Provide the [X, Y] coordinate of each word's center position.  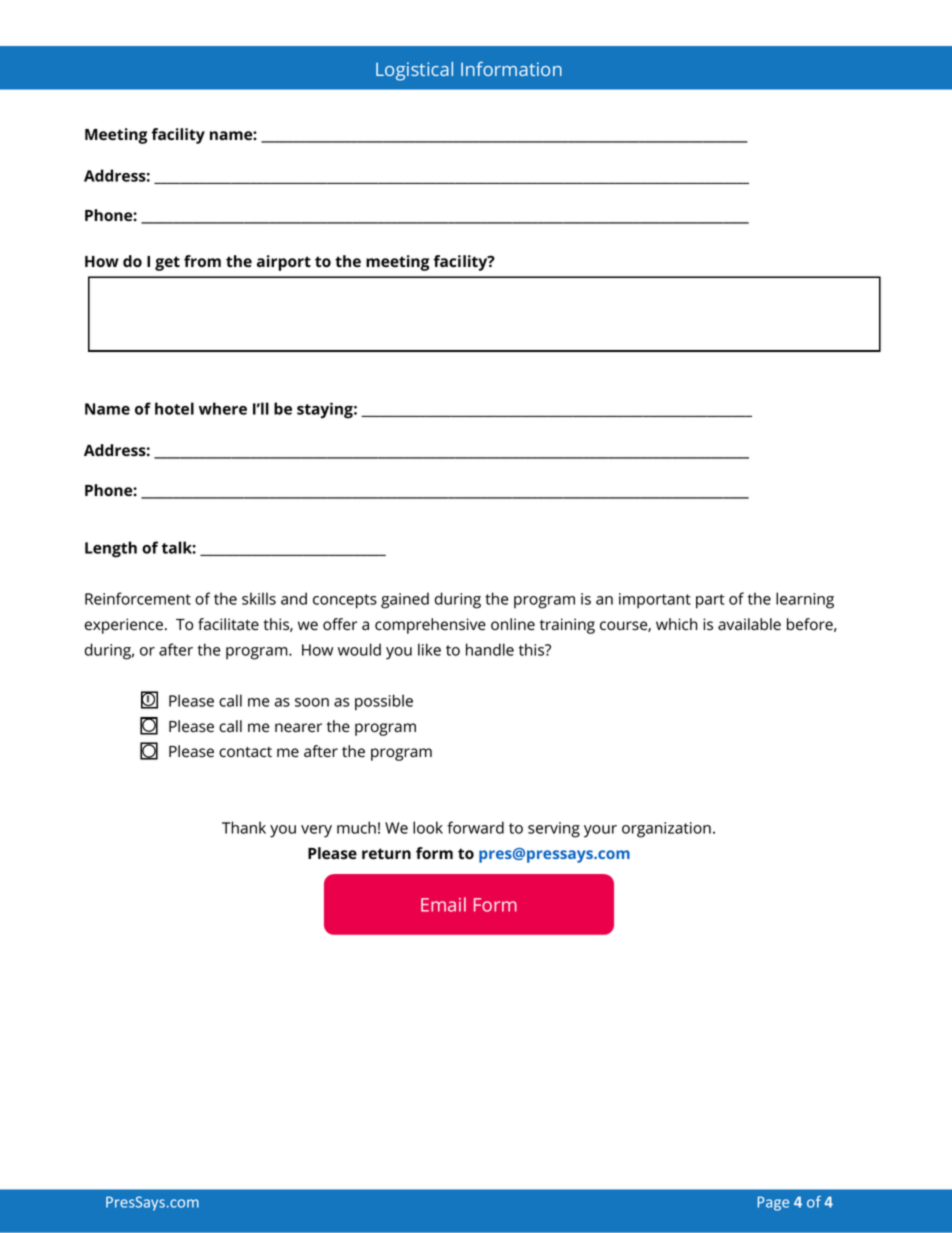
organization [666, 830]
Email [443, 904]
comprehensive [430, 626]
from [202, 261]
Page [773, 1203]
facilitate [228, 624]
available [749, 624]
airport [284, 263]
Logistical [414, 71]
